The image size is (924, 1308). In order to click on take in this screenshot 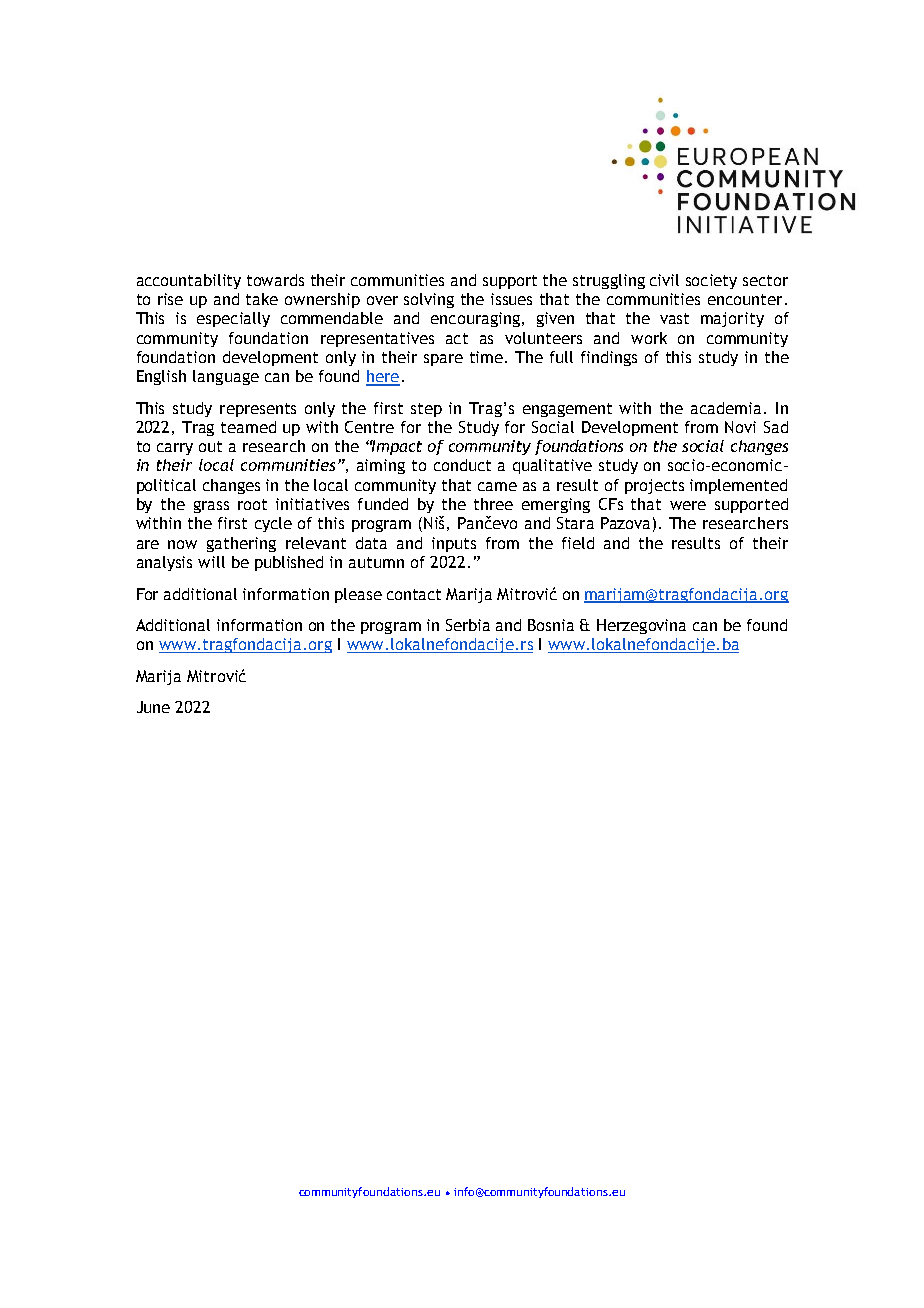, I will do `click(262, 299)`.
